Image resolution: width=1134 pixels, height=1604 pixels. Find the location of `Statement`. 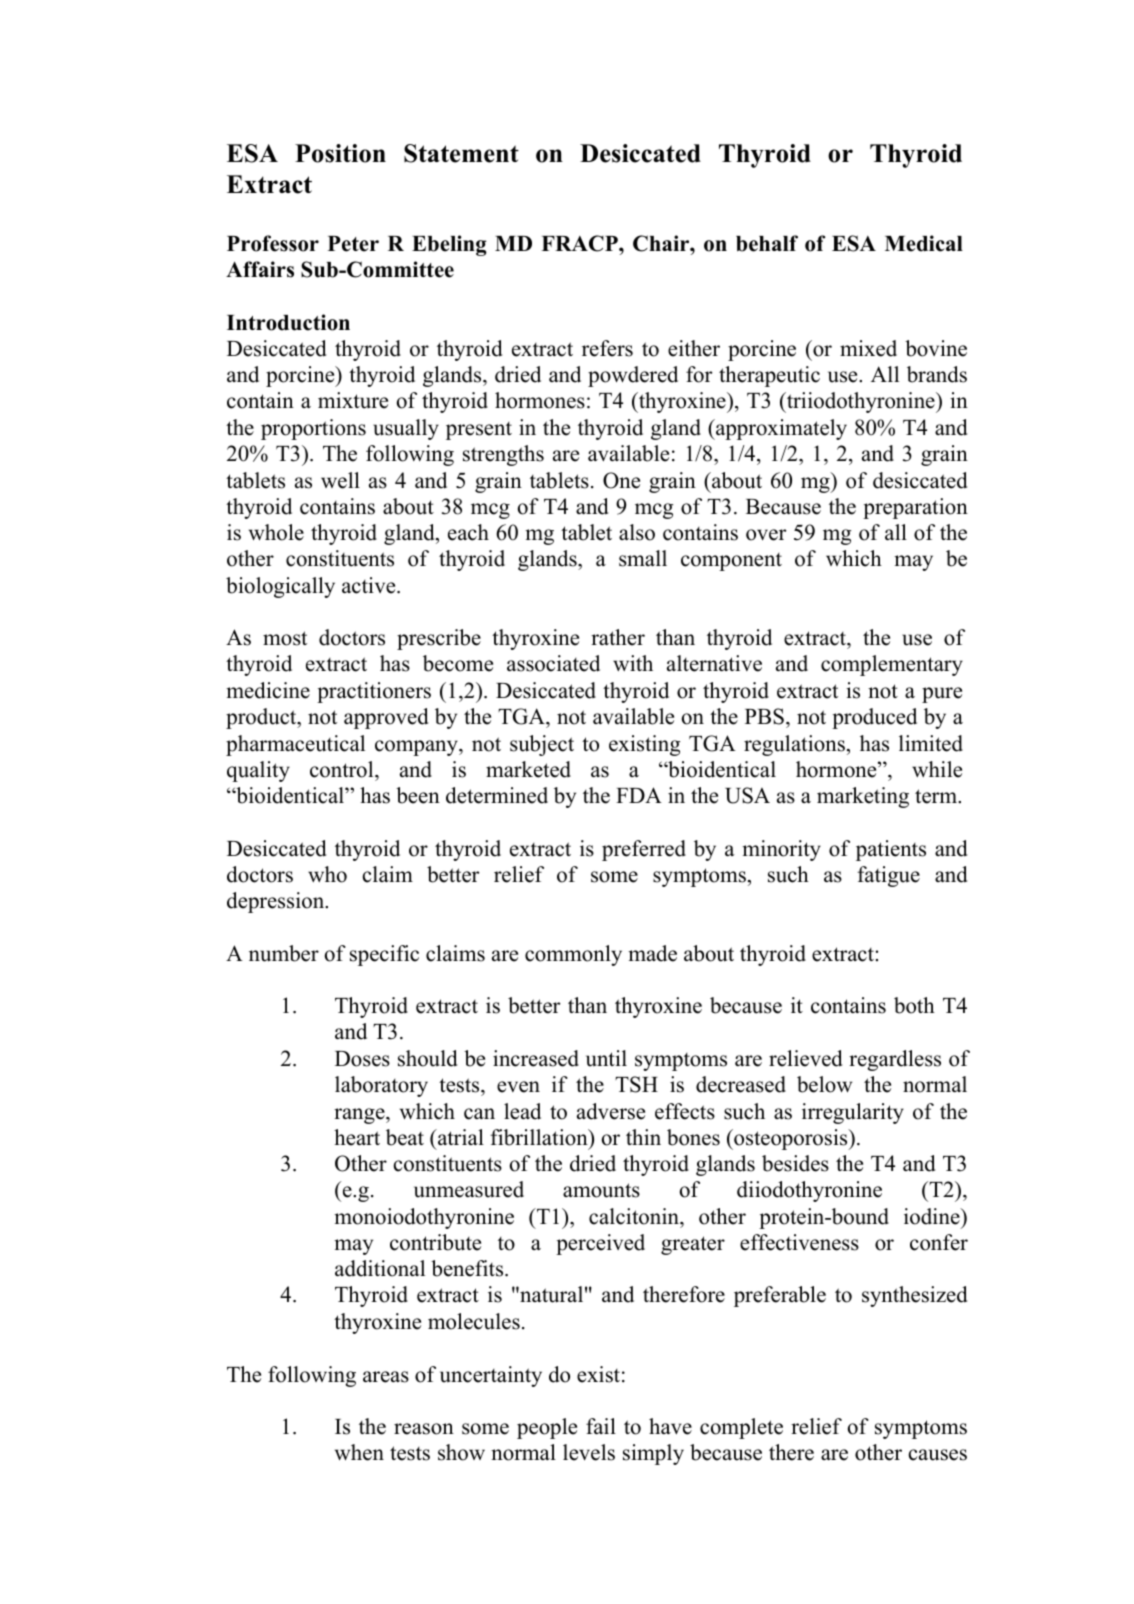

Statement is located at coordinates (461, 153).
